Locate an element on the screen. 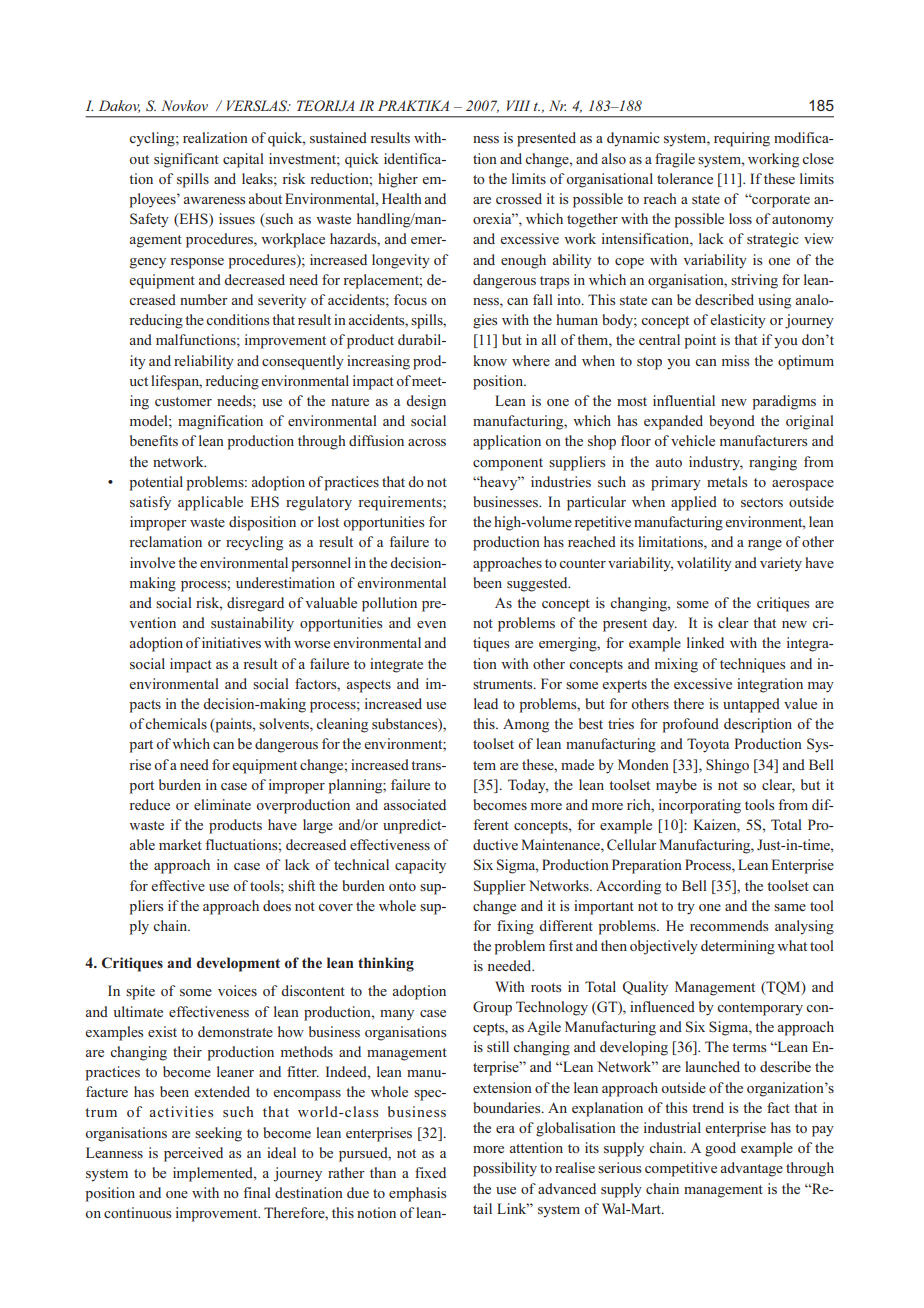 The width and height of the screenshot is (924, 1308). determining is located at coordinates (738, 947).
